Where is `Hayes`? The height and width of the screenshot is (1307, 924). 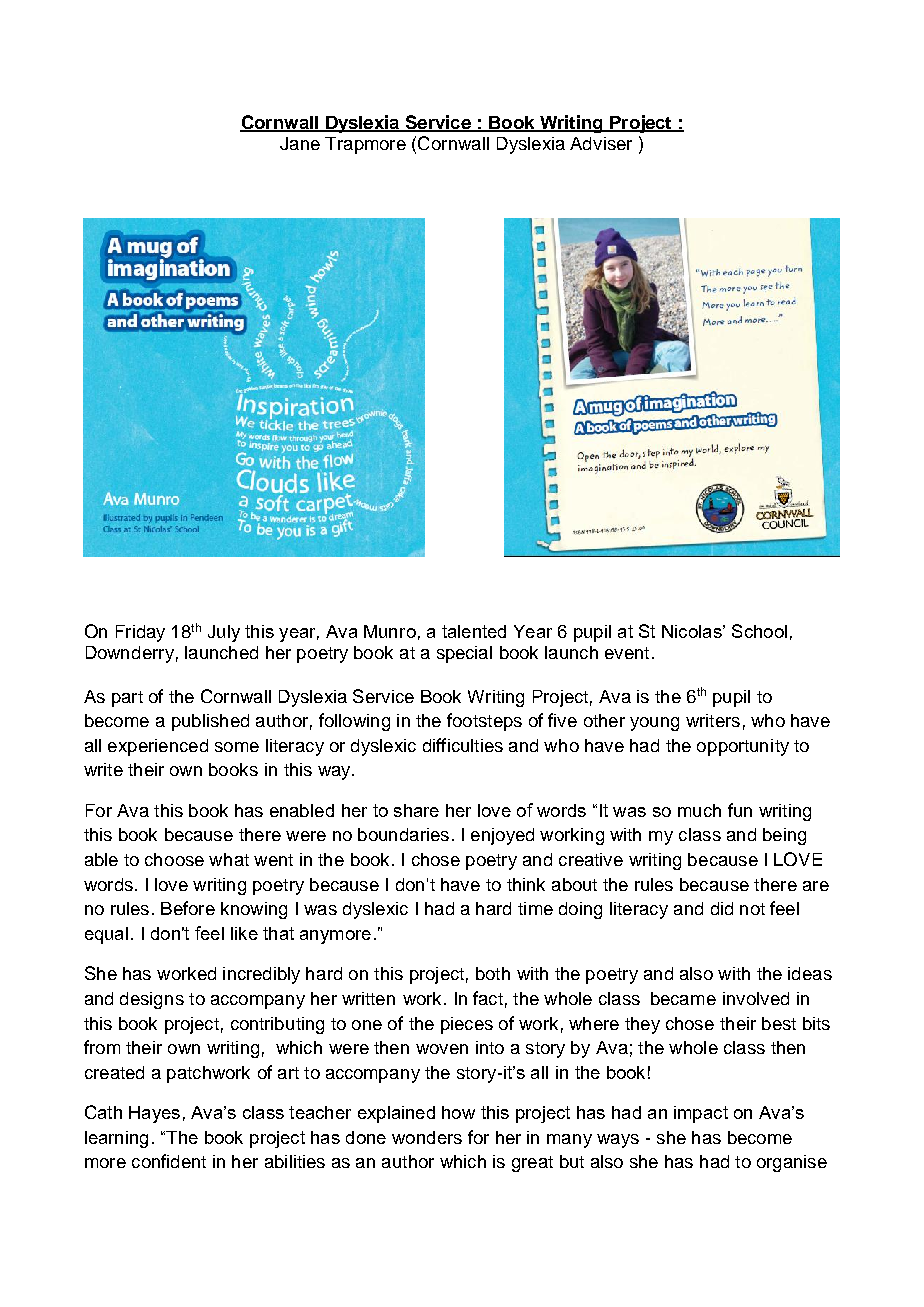
Hayes is located at coordinates (154, 1114).
